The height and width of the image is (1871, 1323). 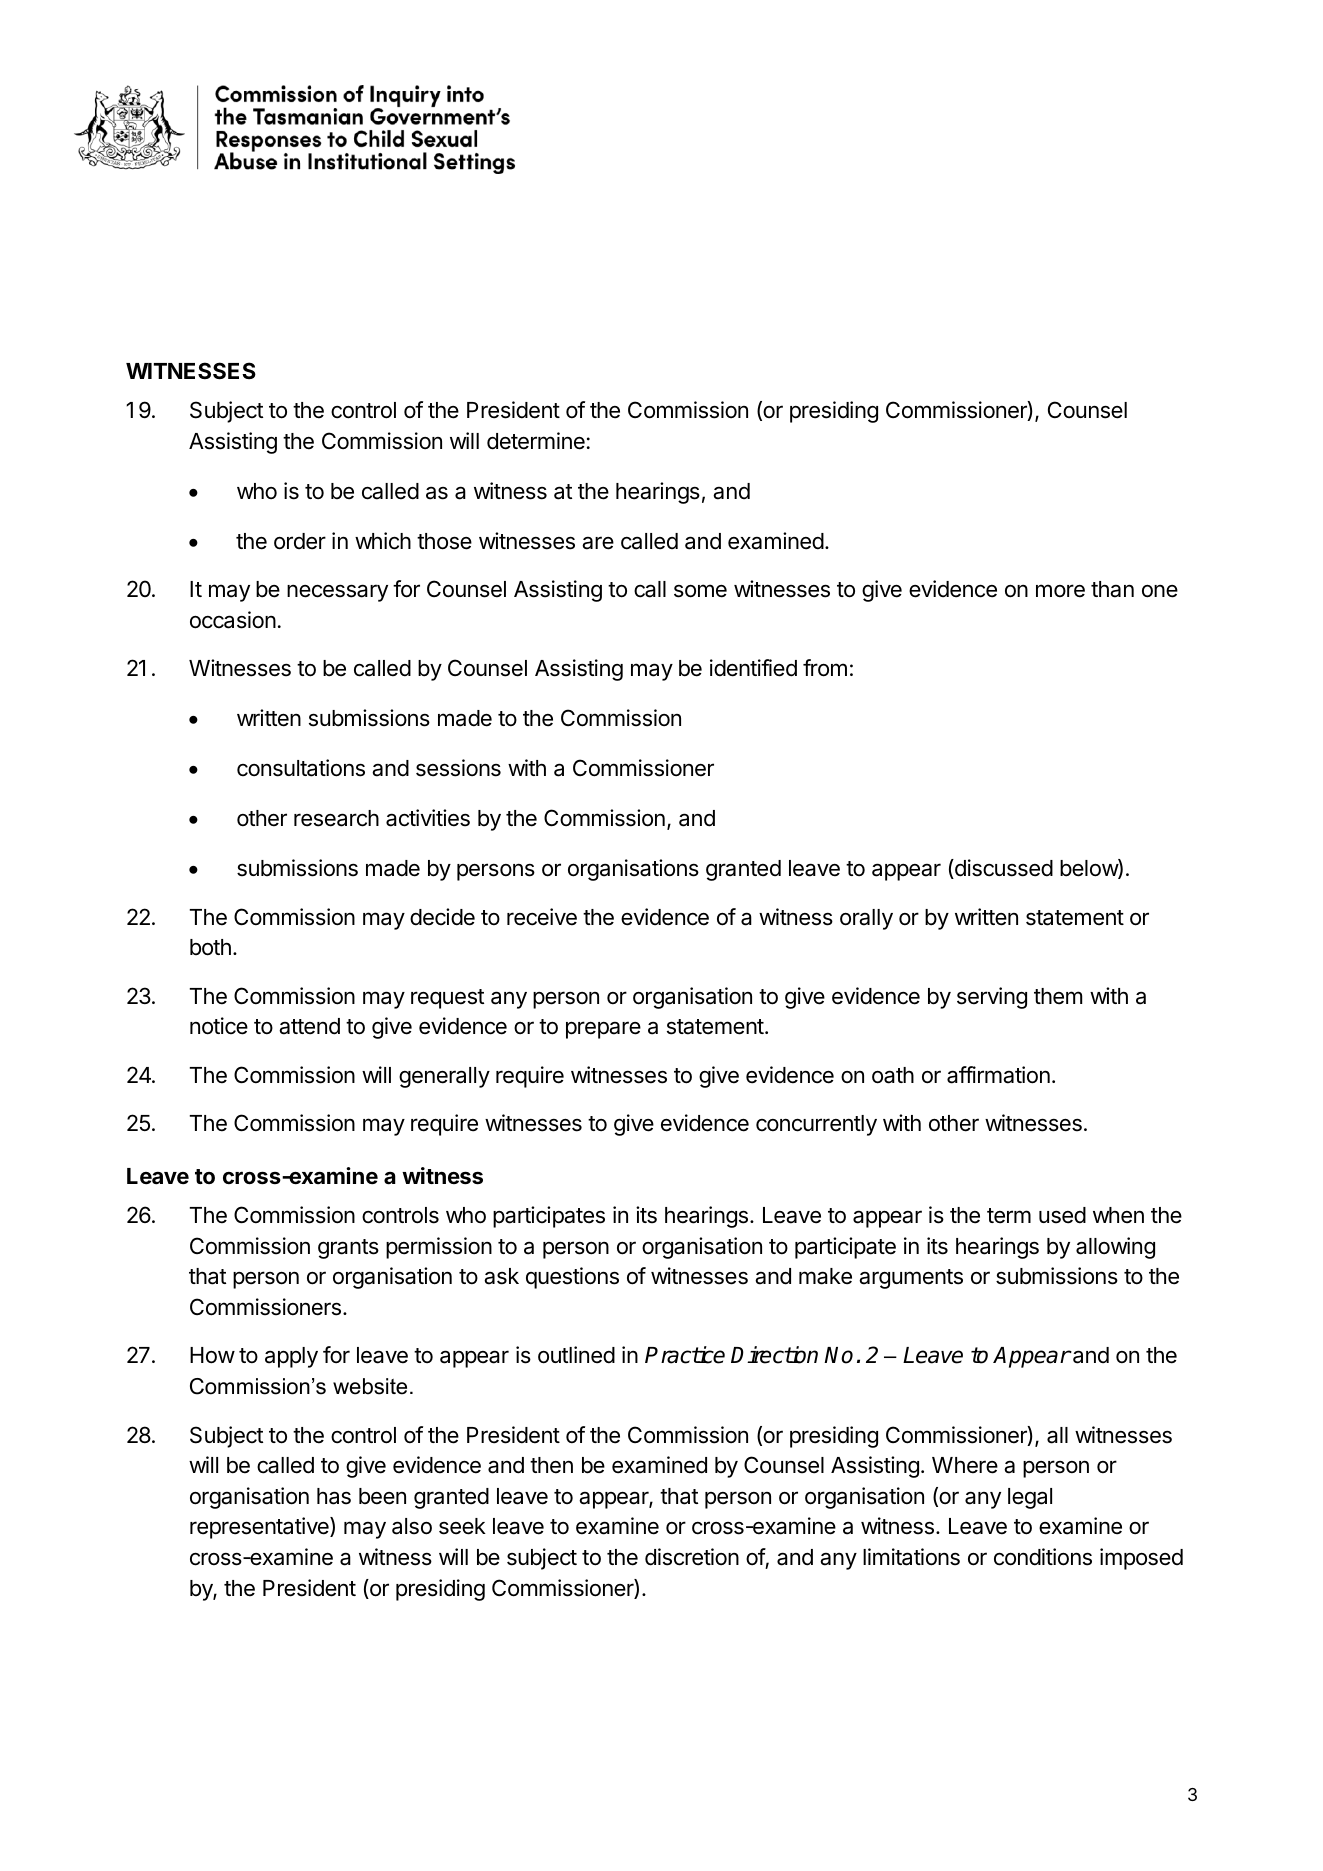 I want to click on prepare, so click(x=603, y=1030).
